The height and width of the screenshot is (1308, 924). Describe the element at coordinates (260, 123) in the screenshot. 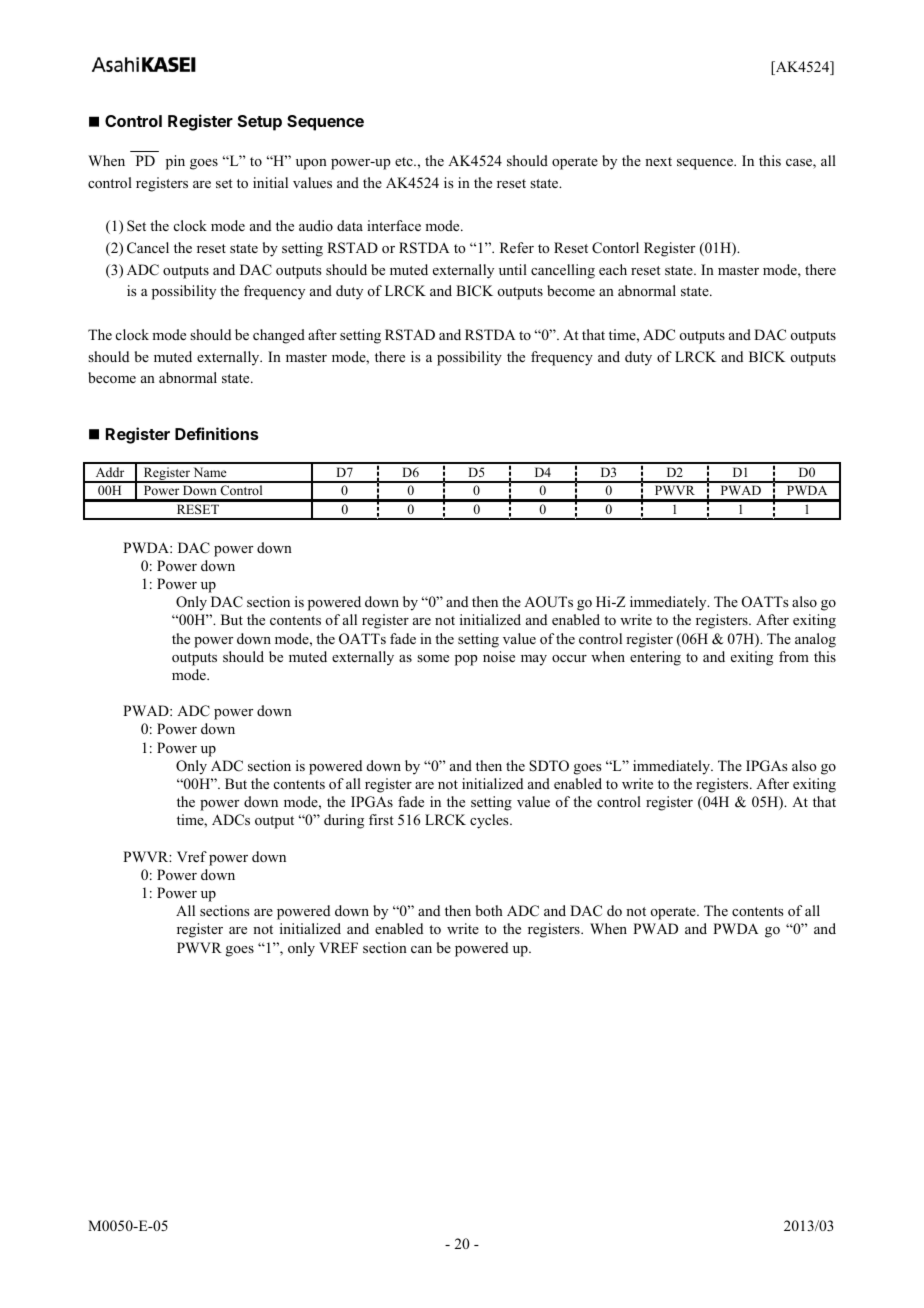

I see `Setup` at that location.
